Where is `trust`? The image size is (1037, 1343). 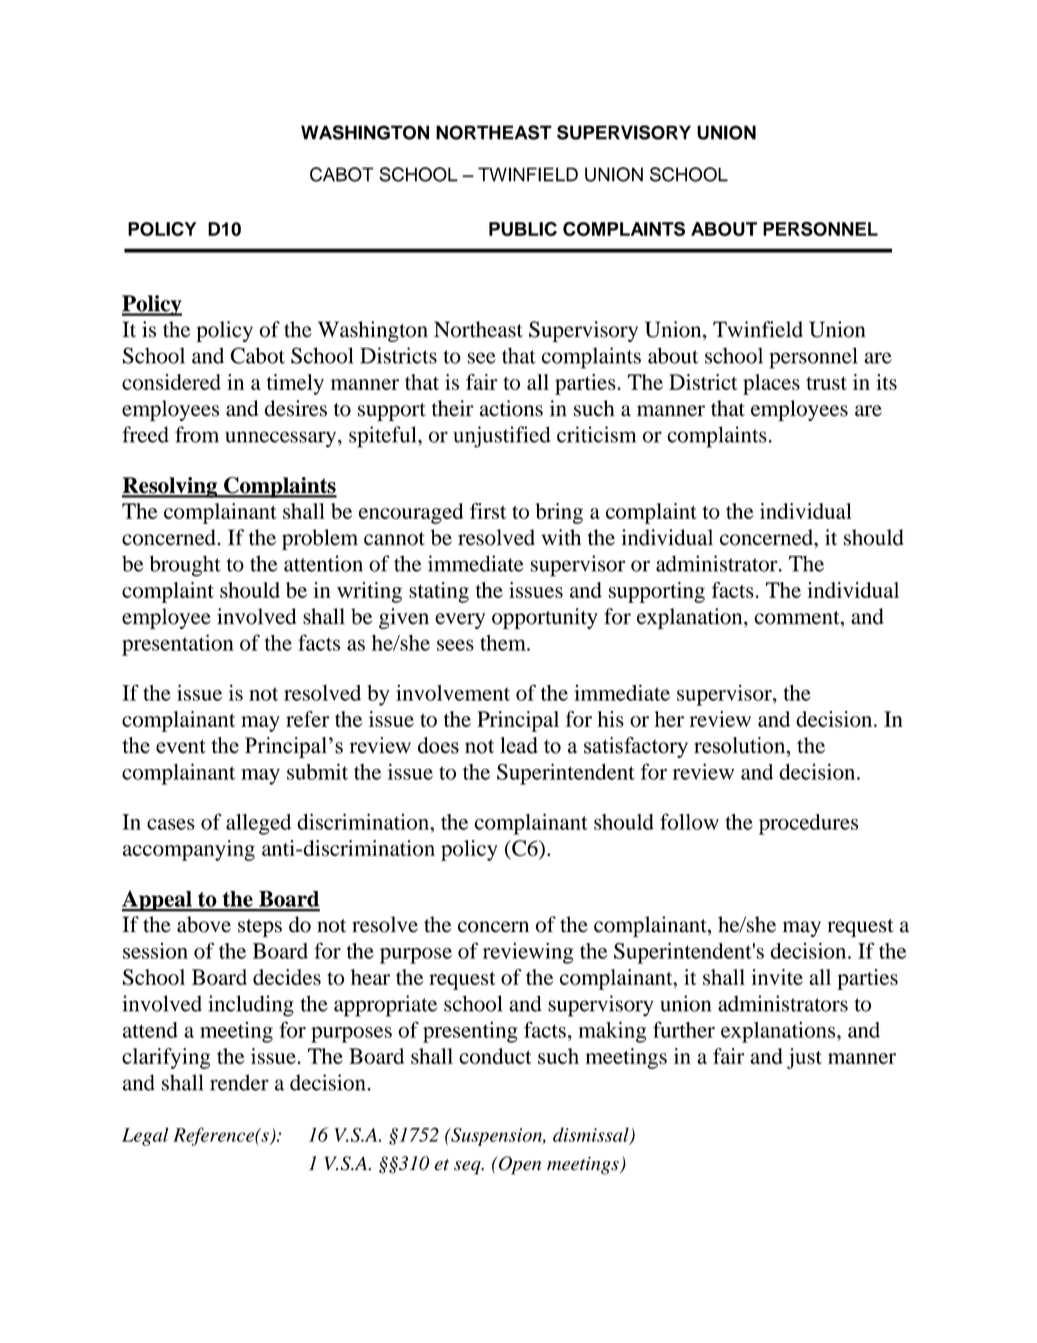
trust is located at coordinates (826, 383).
